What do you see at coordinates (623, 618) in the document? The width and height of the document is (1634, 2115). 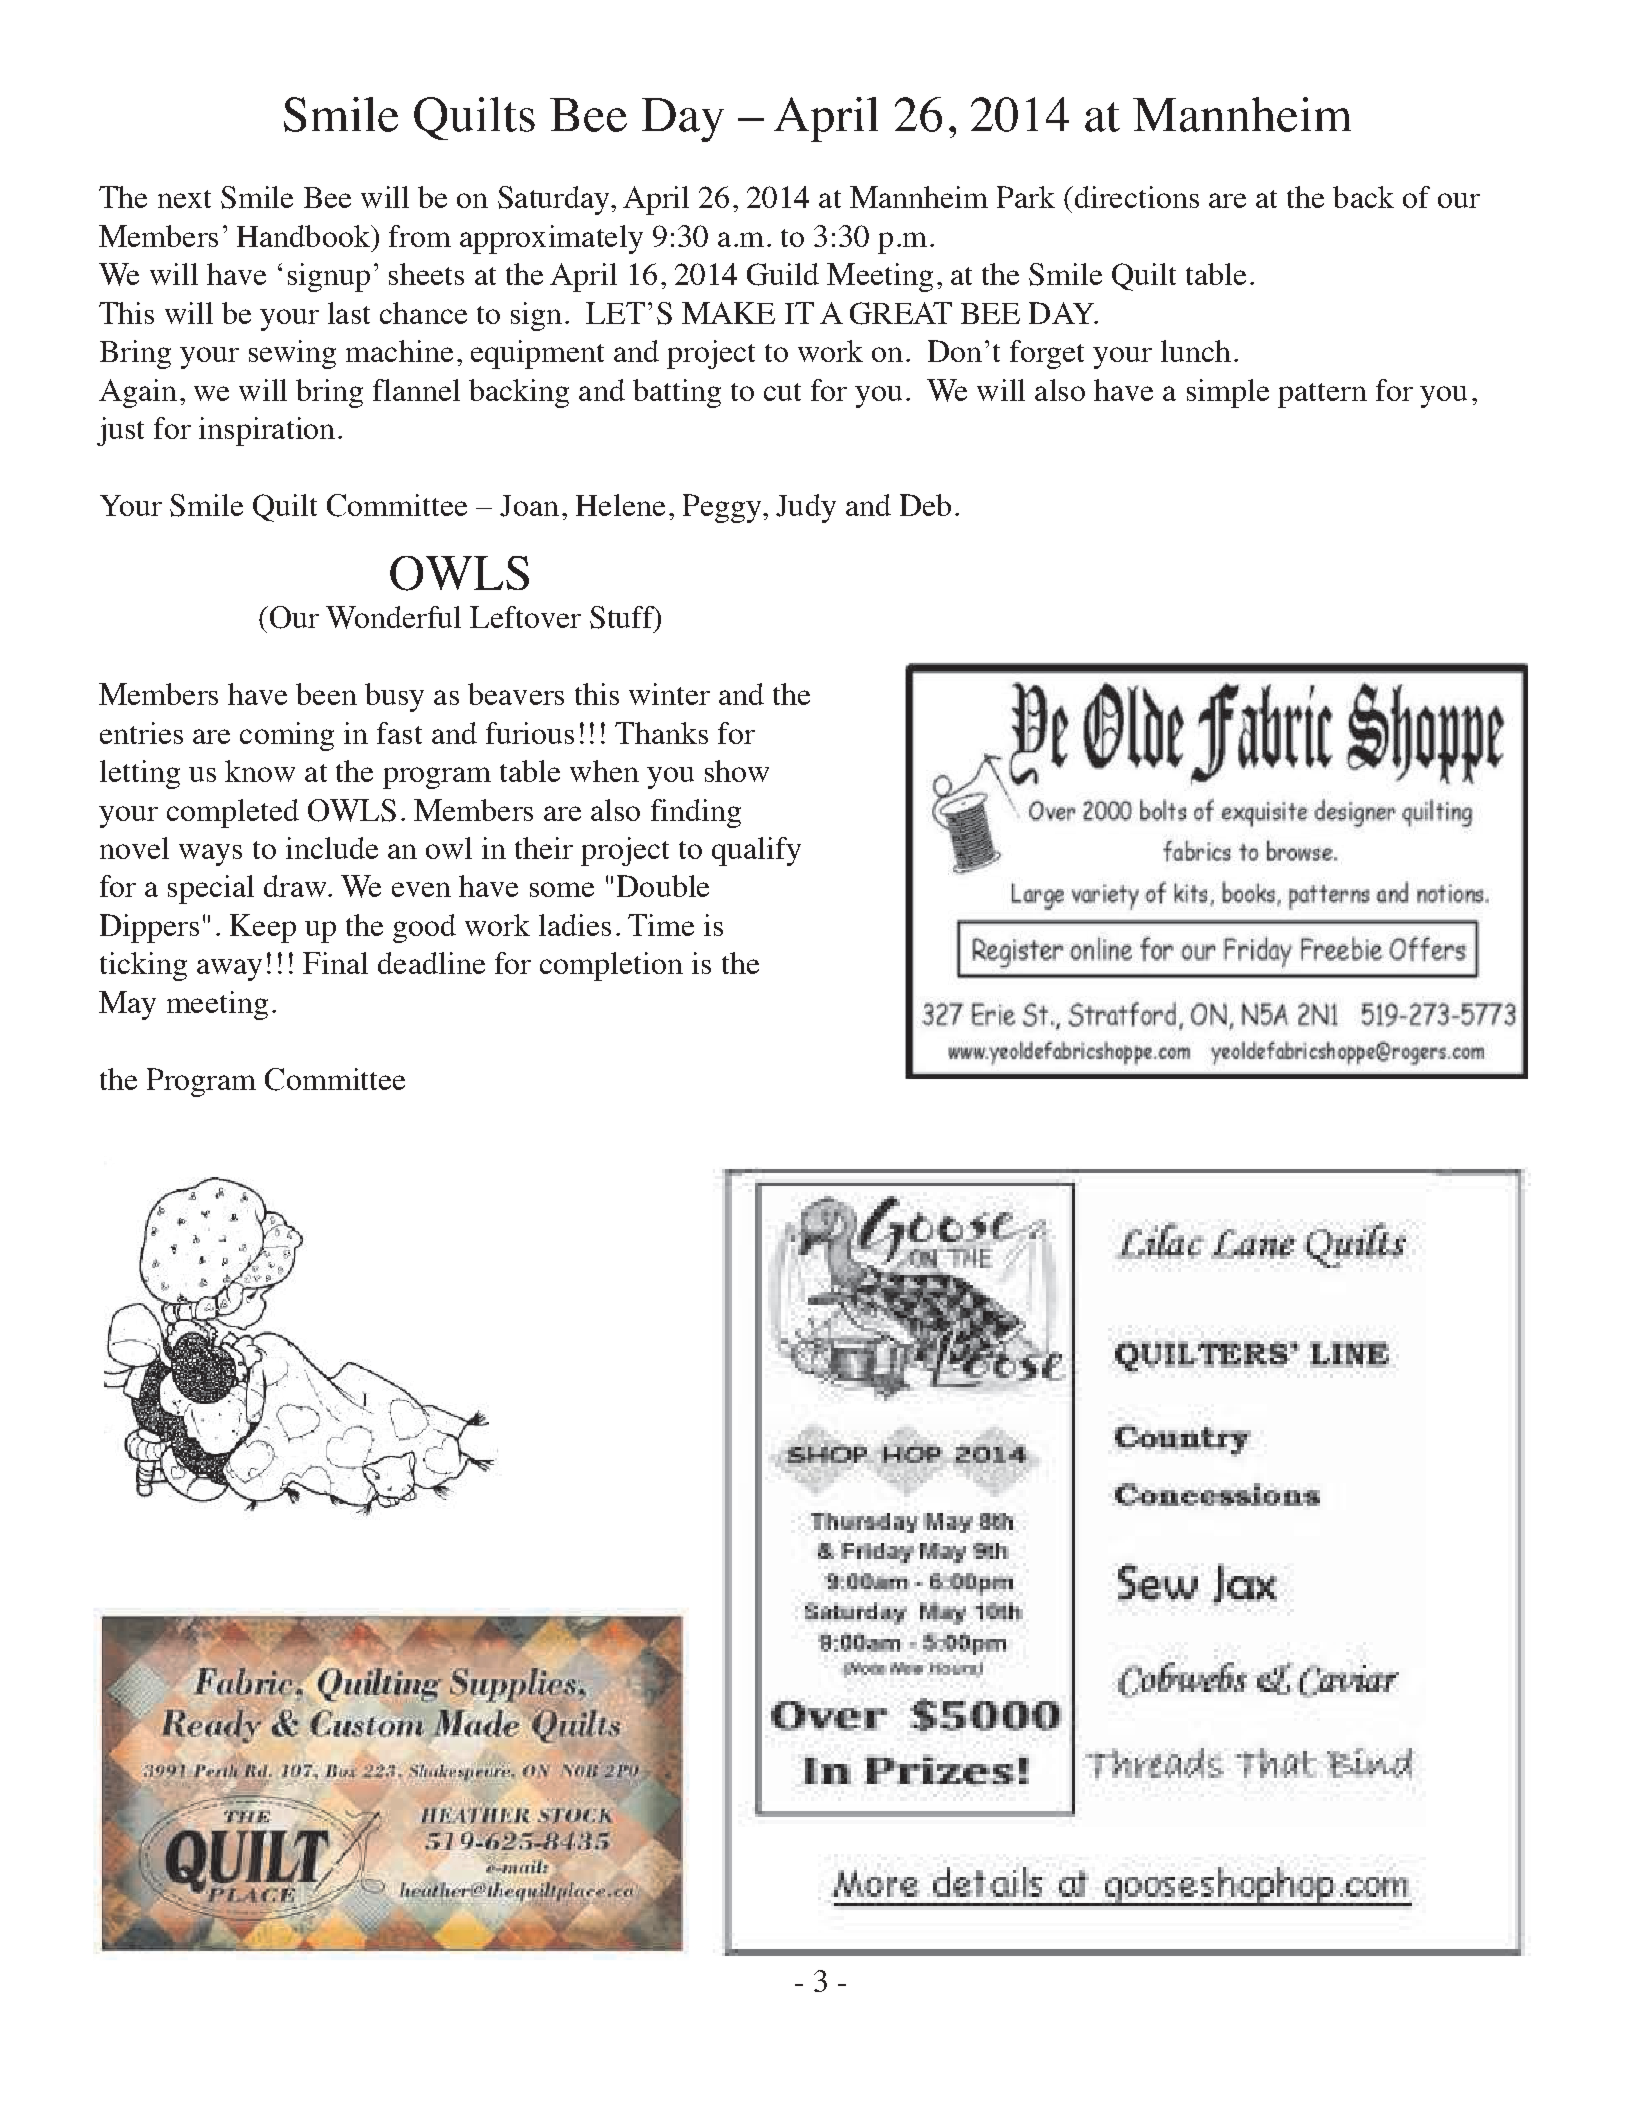 I see `Stuff` at bounding box center [623, 618].
